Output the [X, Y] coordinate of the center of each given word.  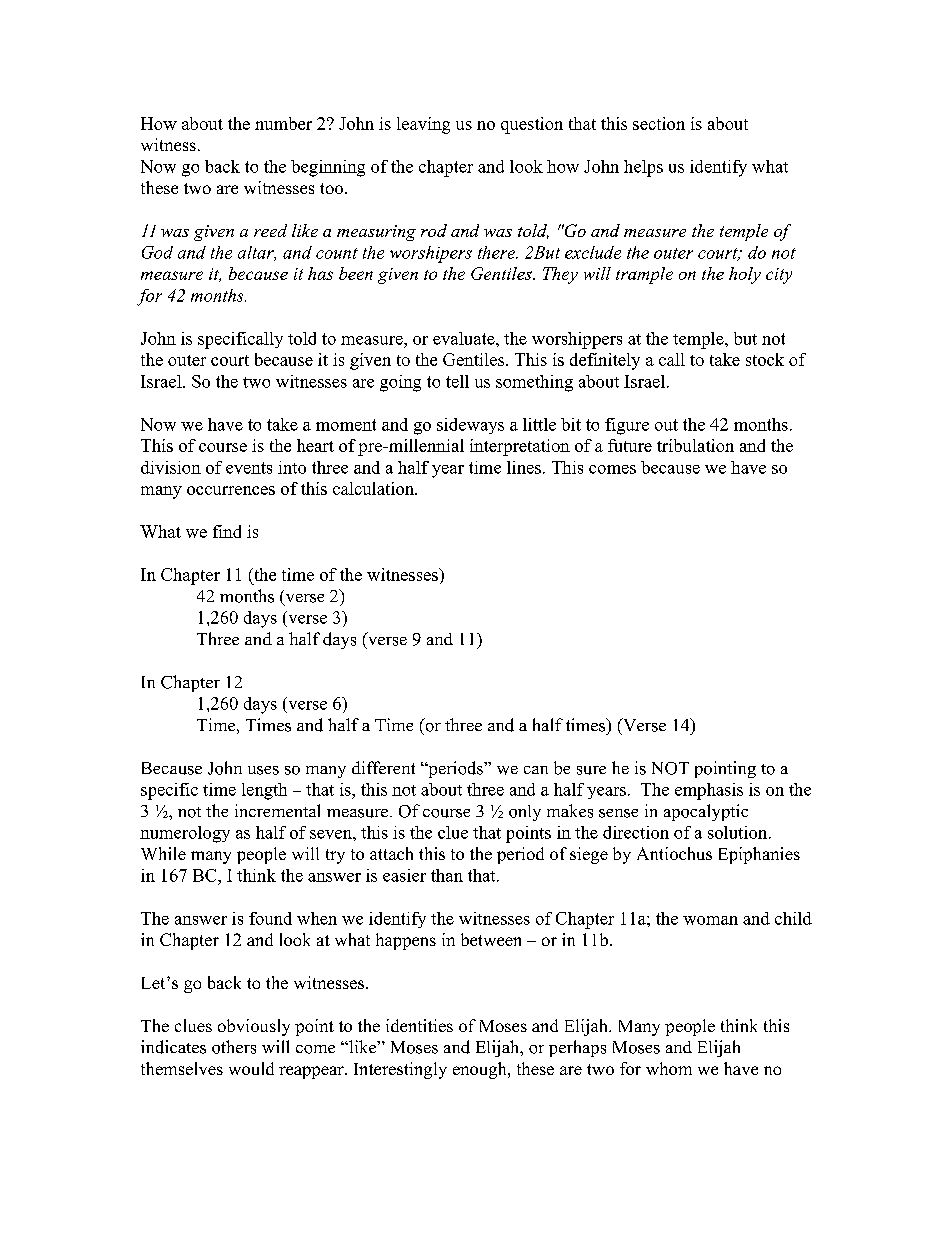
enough [481, 1070]
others [234, 1047]
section [659, 123]
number [283, 123]
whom [669, 1068]
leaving [423, 125]
